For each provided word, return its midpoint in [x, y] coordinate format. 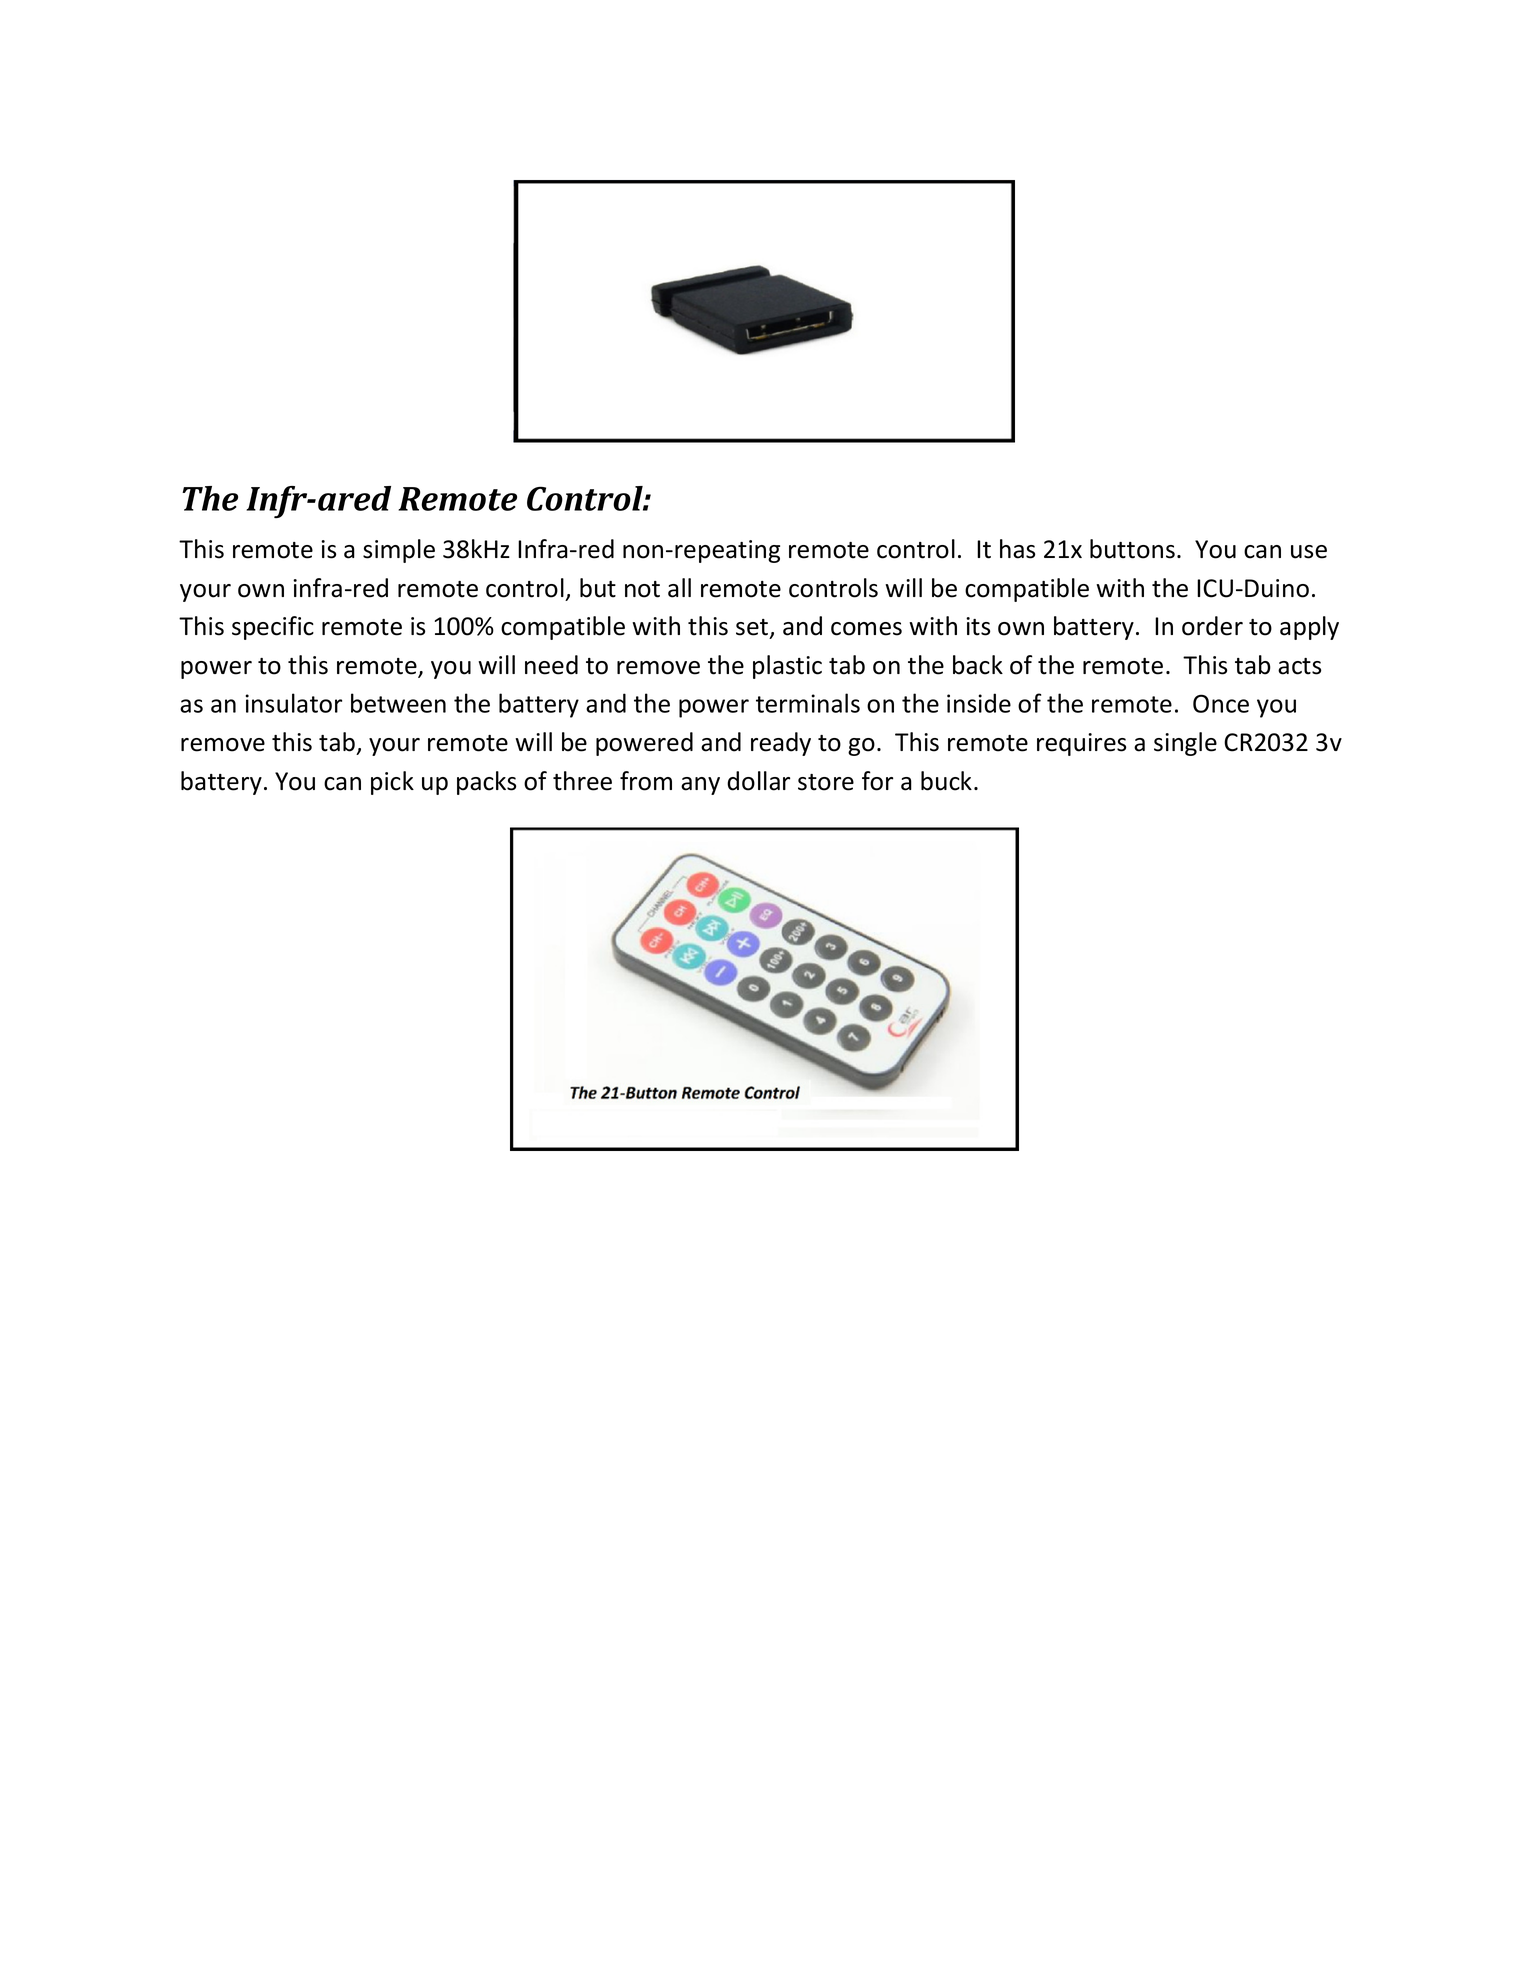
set [753, 628]
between [398, 703]
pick [392, 783]
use [1309, 552]
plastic [787, 667]
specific [273, 628]
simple [399, 551]
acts [1299, 666]
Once [1221, 703]
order [1212, 626]
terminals [808, 703]
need [551, 665]
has [1017, 549]
